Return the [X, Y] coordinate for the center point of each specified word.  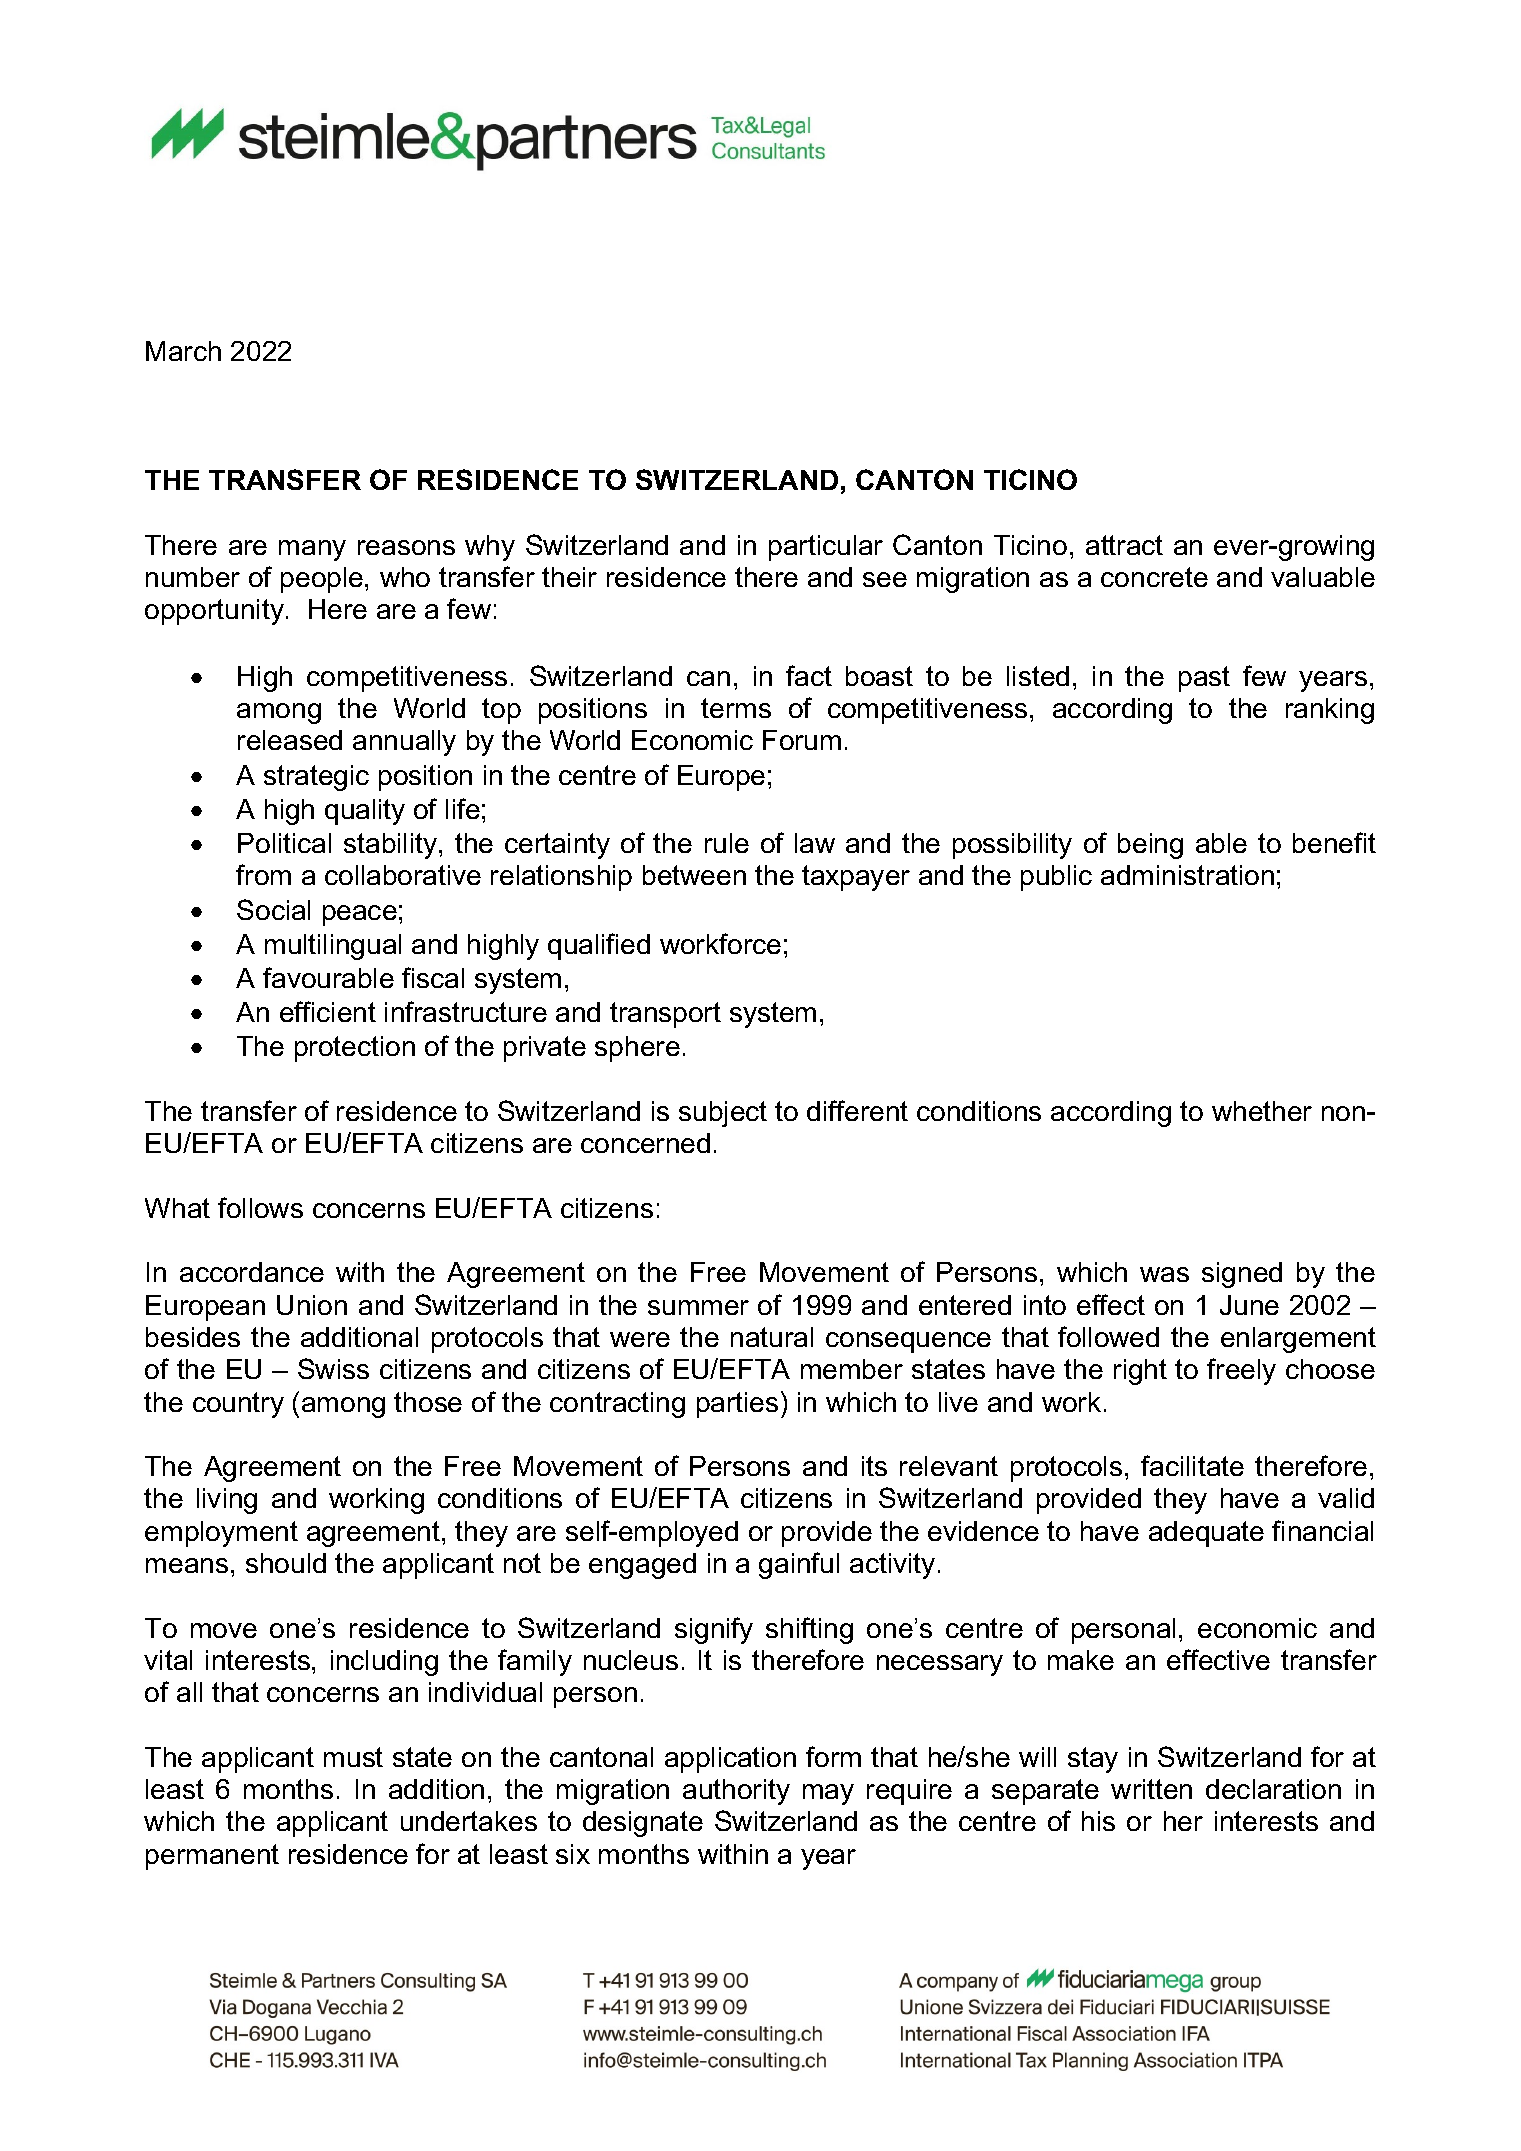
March [183, 351]
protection [355, 1049]
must [353, 1757]
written [1151, 1789]
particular [826, 548]
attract [1124, 545]
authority [736, 1792]
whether [1262, 1111]
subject [723, 1114]
